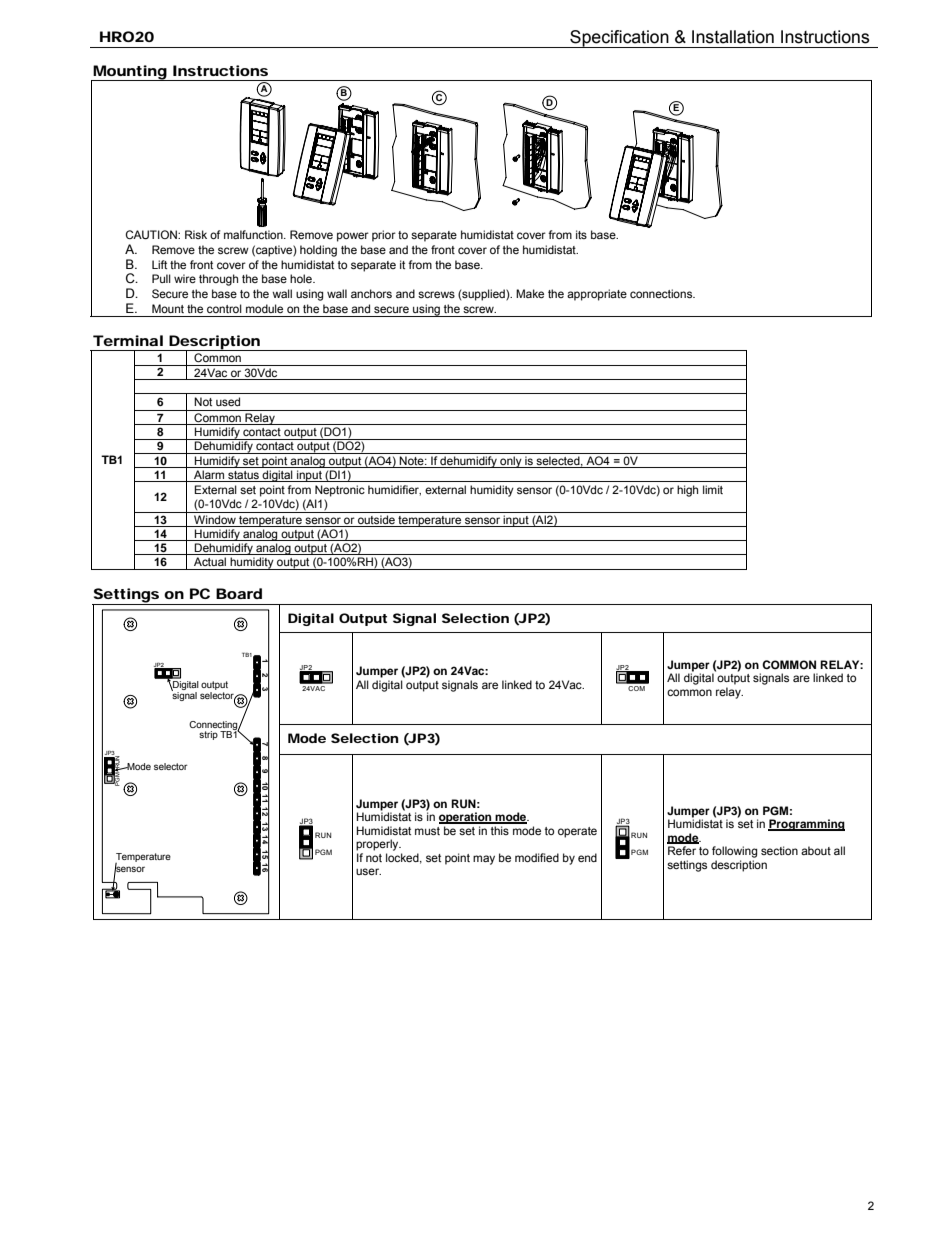 This screenshot has height=1233, width=952. What do you see at coordinates (530, 293) in the screenshot?
I see `Make` at bounding box center [530, 293].
